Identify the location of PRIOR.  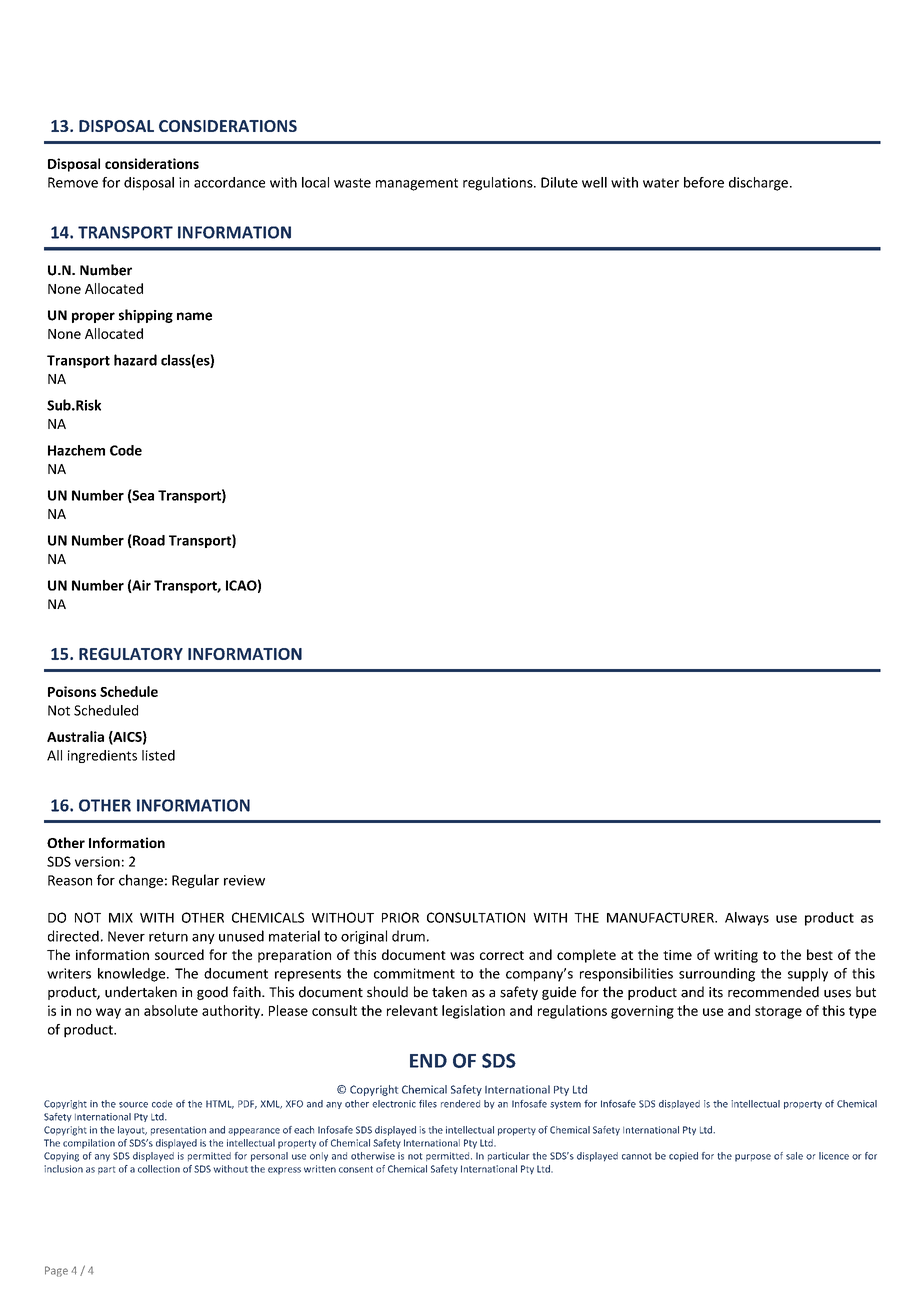
(400, 917).
